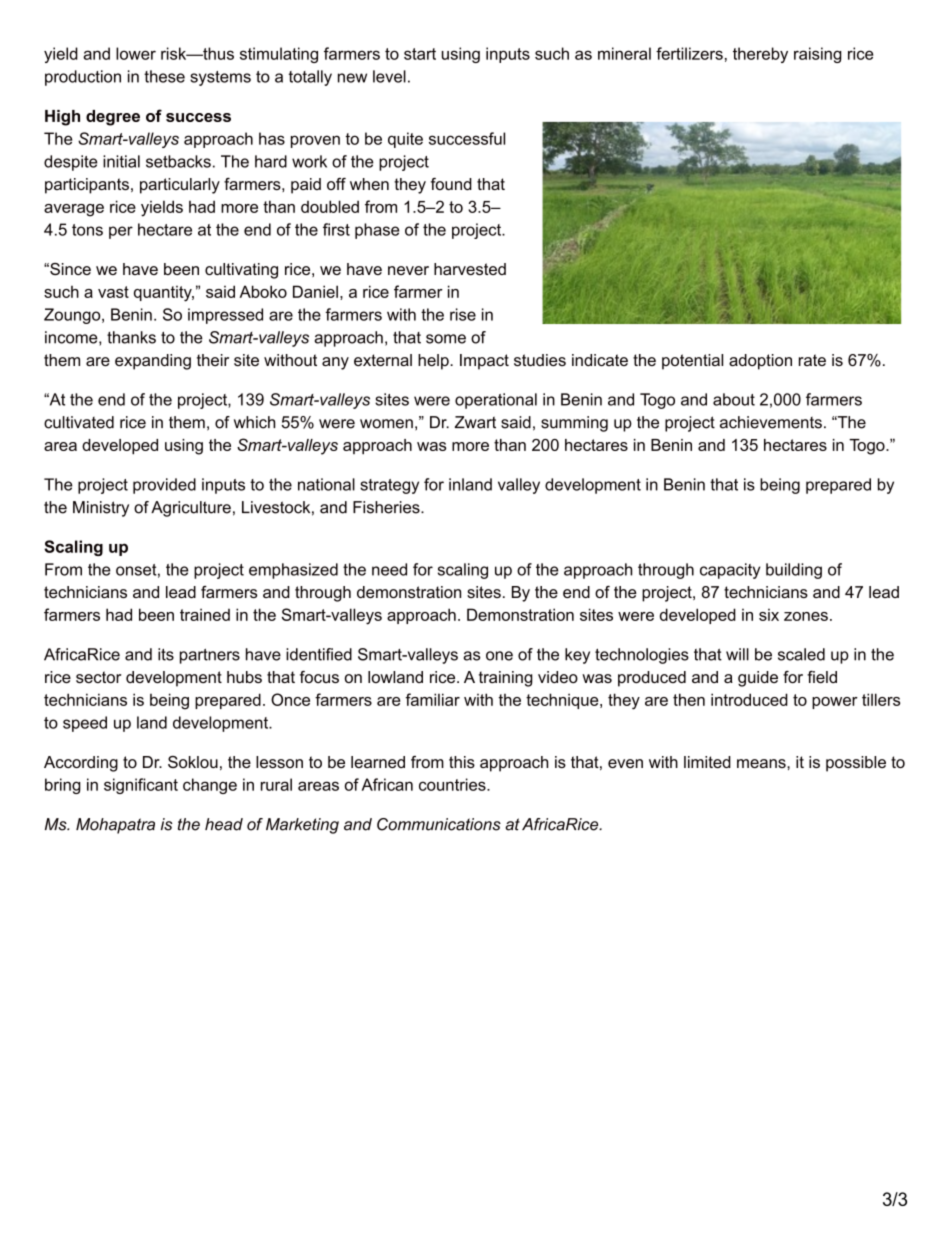 The height and width of the document is (1233, 952). Describe the element at coordinates (164, 76) in the document. I see `these` at that location.
